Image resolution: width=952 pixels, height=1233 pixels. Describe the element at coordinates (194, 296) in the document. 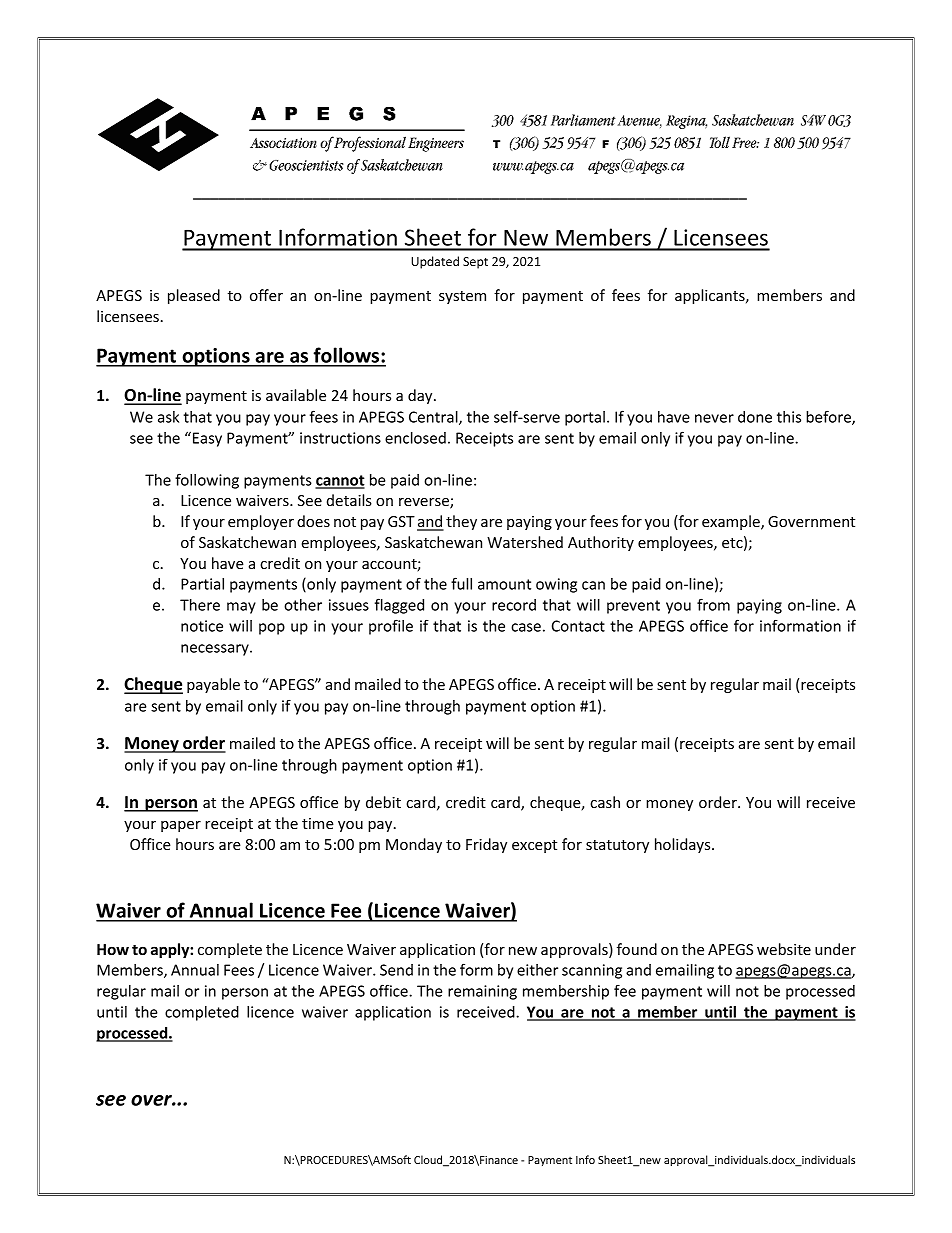

I see `pleased` at that location.
